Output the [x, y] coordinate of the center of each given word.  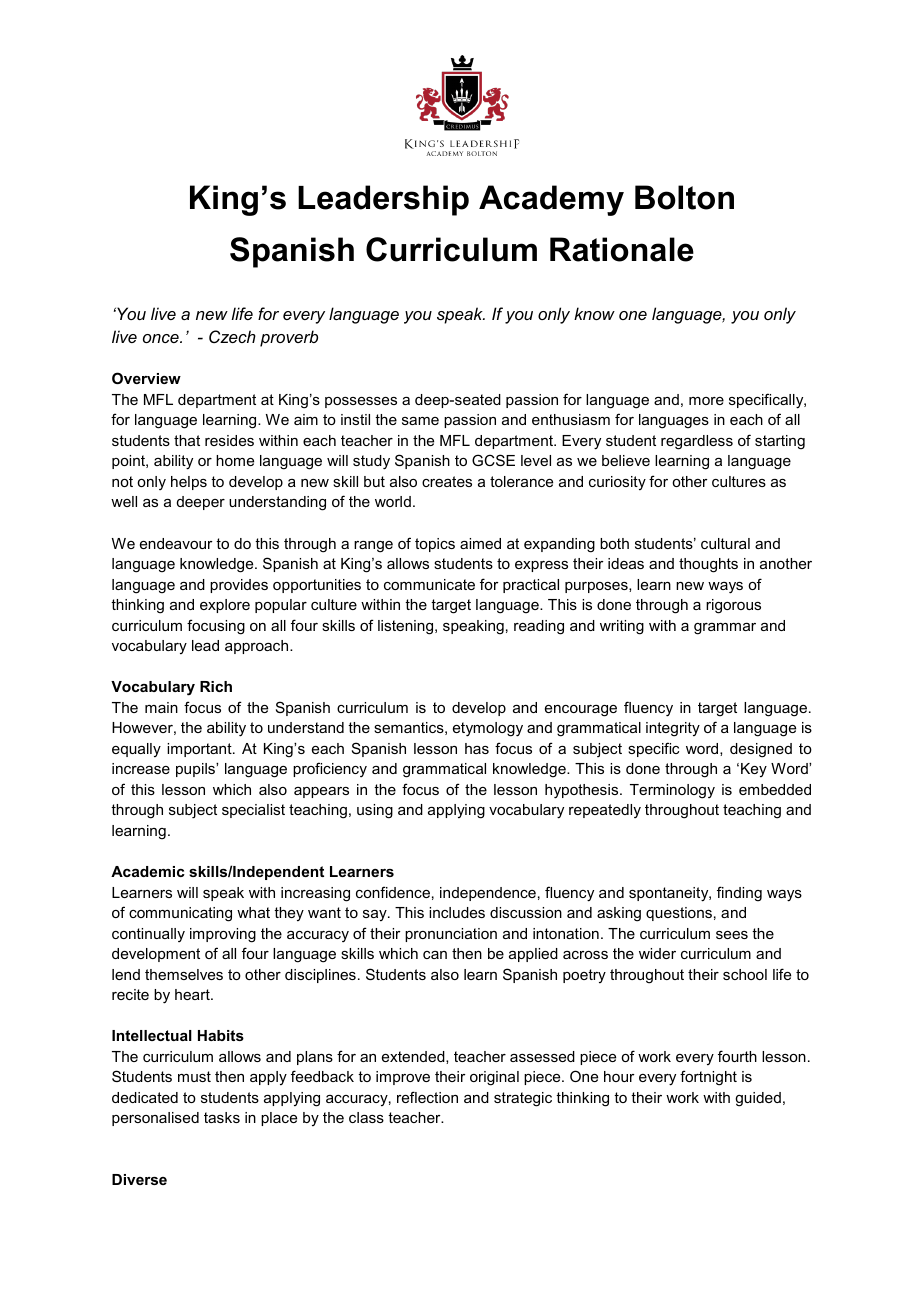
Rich [216, 686]
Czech [232, 336]
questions [679, 914]
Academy [551, 200]
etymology [488, 729]
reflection [427, 1097]
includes [457, 912]
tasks [222, 1117]
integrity [673, 729]
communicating [180, 914]
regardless [697, 442]
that [187, 440]
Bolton [684, 197]
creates [447, 481]
